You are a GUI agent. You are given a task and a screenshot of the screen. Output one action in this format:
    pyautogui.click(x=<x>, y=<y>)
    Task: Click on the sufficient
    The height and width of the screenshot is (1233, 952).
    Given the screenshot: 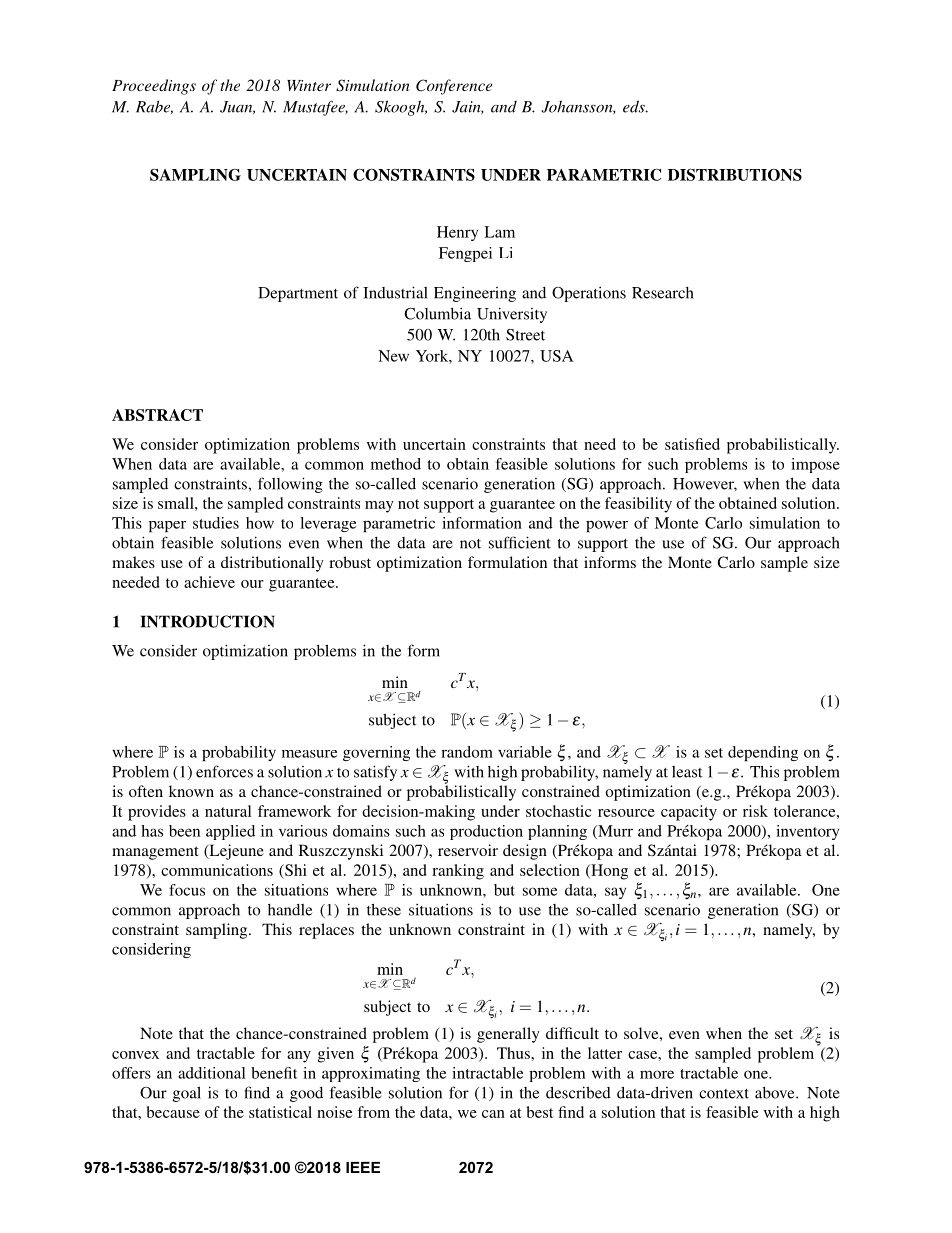 What is the action you would take?
    pyautogui.click(x=520, y=542)
